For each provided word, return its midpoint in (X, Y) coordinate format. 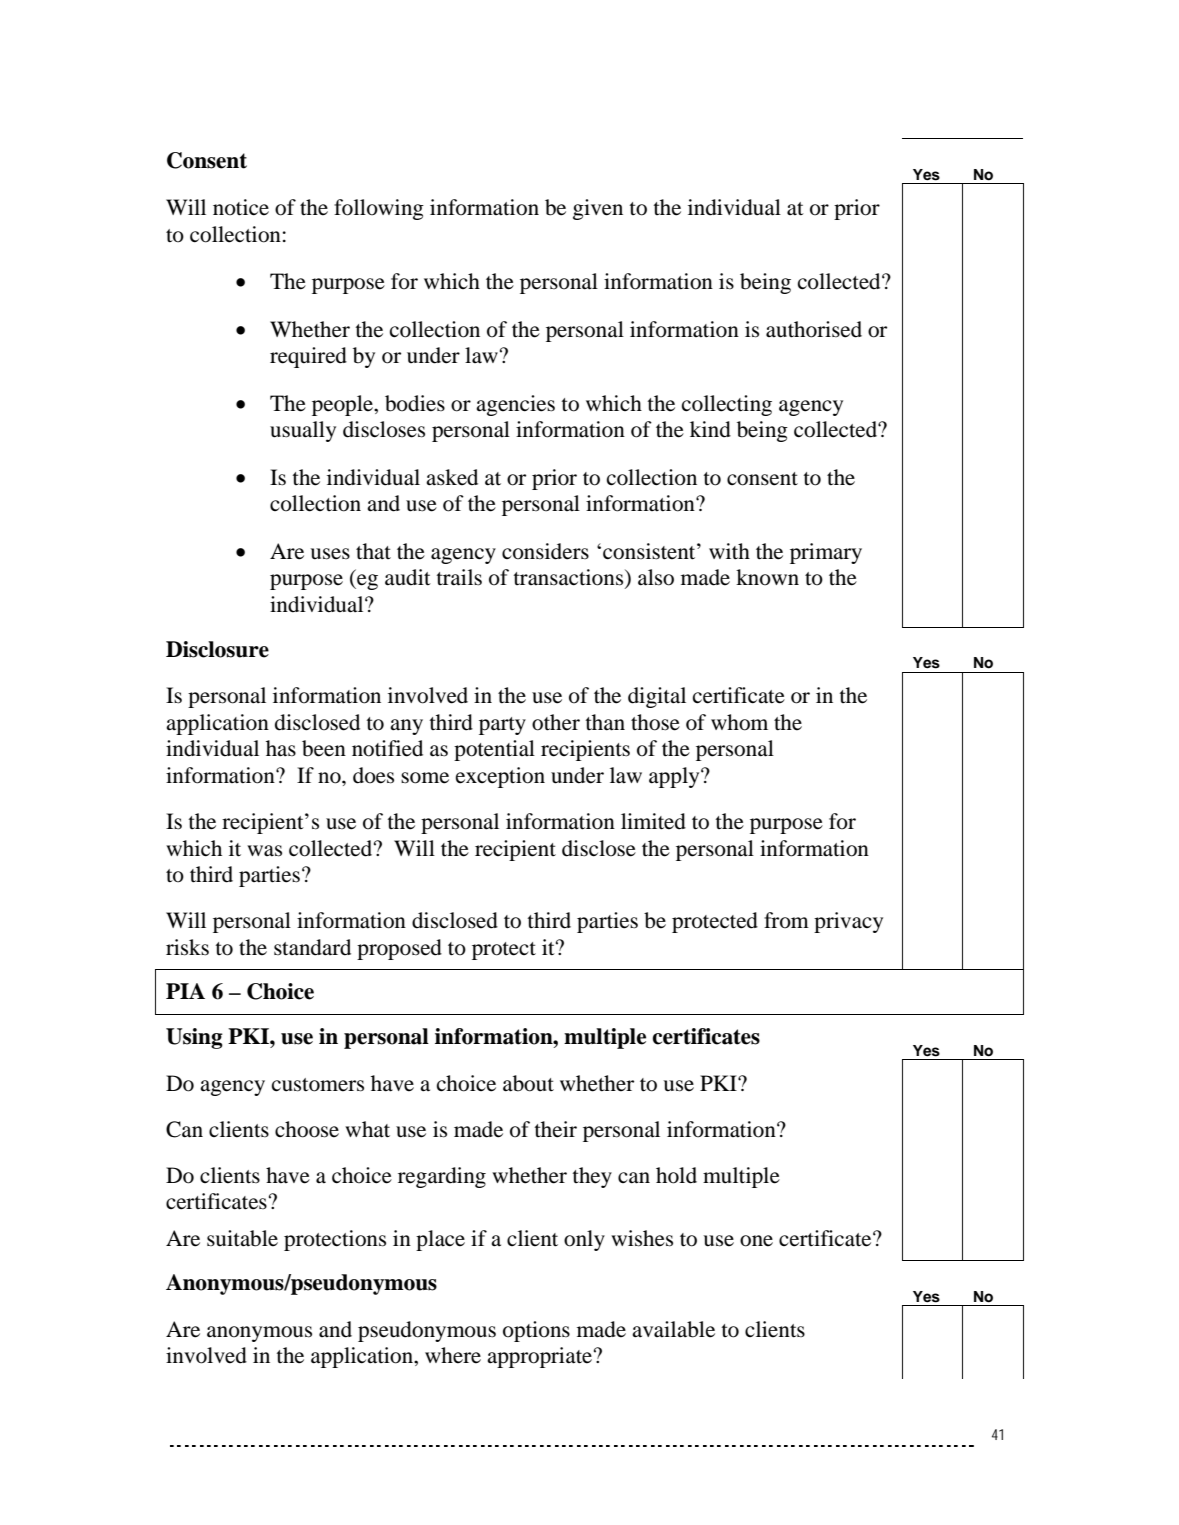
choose (307, 1129)
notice (241, 207)
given (598, 209)
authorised (814, 329)
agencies (515, 405)
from (786, 920)
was (264, 851)
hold (676, 1175)
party (502, 726)
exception (500, 777)
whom (739, 722)
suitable (242, 1238)
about (528, 1083)
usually (303, 431)
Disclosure (217, 649)
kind (710, 429)
